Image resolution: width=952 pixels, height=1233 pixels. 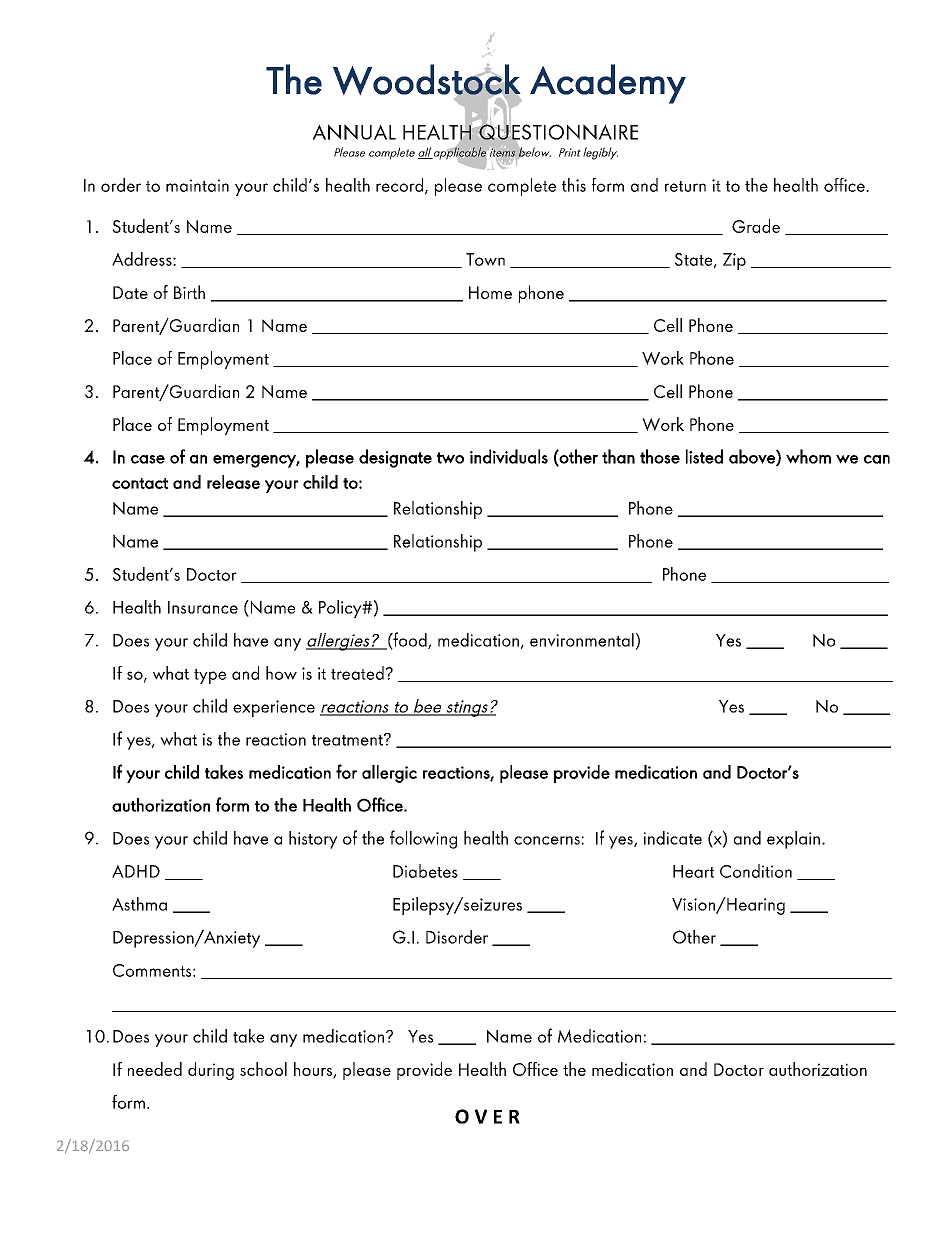 I want to click on return, so click(x=685, y=186).
